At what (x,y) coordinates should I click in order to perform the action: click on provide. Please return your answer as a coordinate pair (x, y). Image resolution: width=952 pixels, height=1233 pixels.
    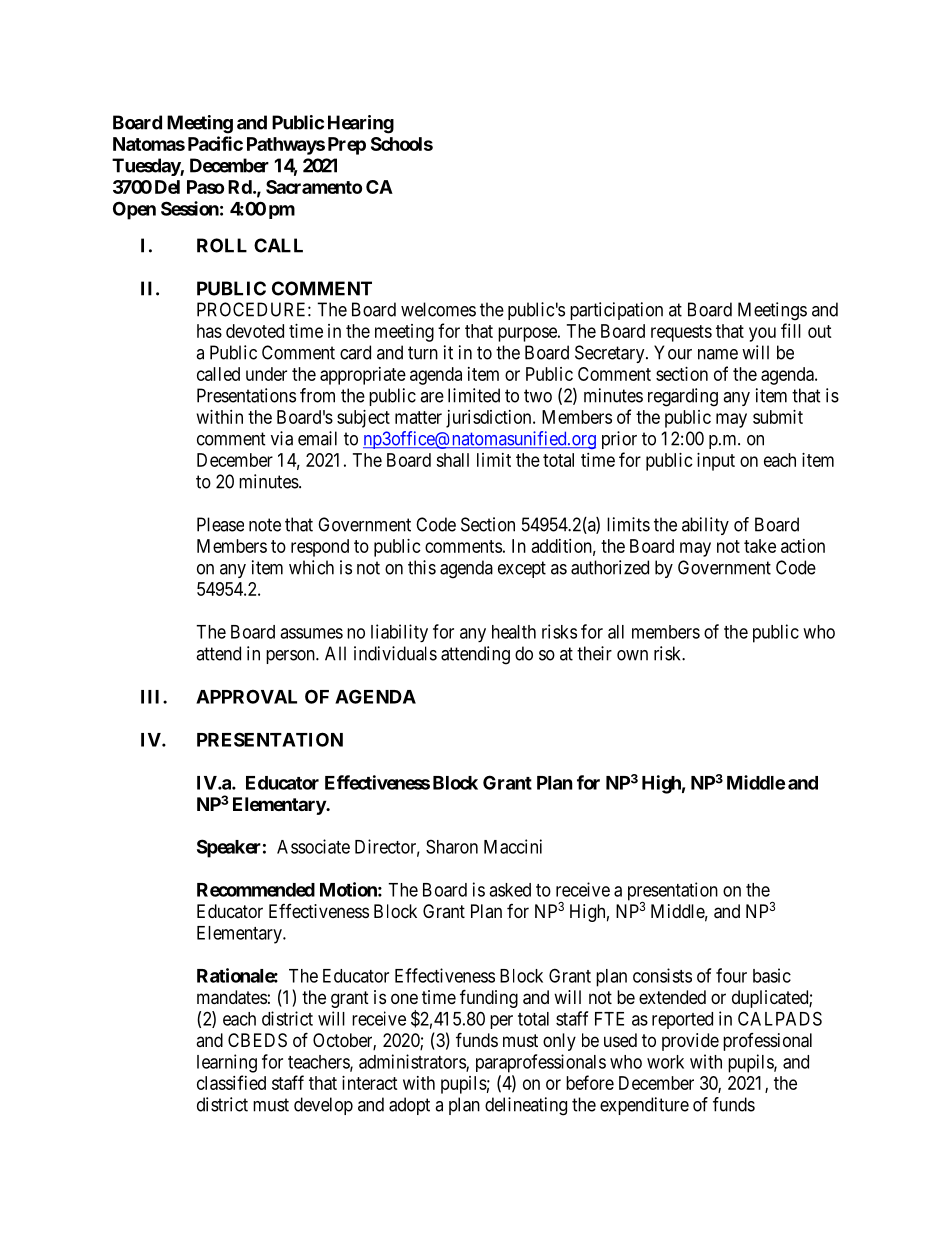
    Looking at the image, I should click on (690, 1042).
